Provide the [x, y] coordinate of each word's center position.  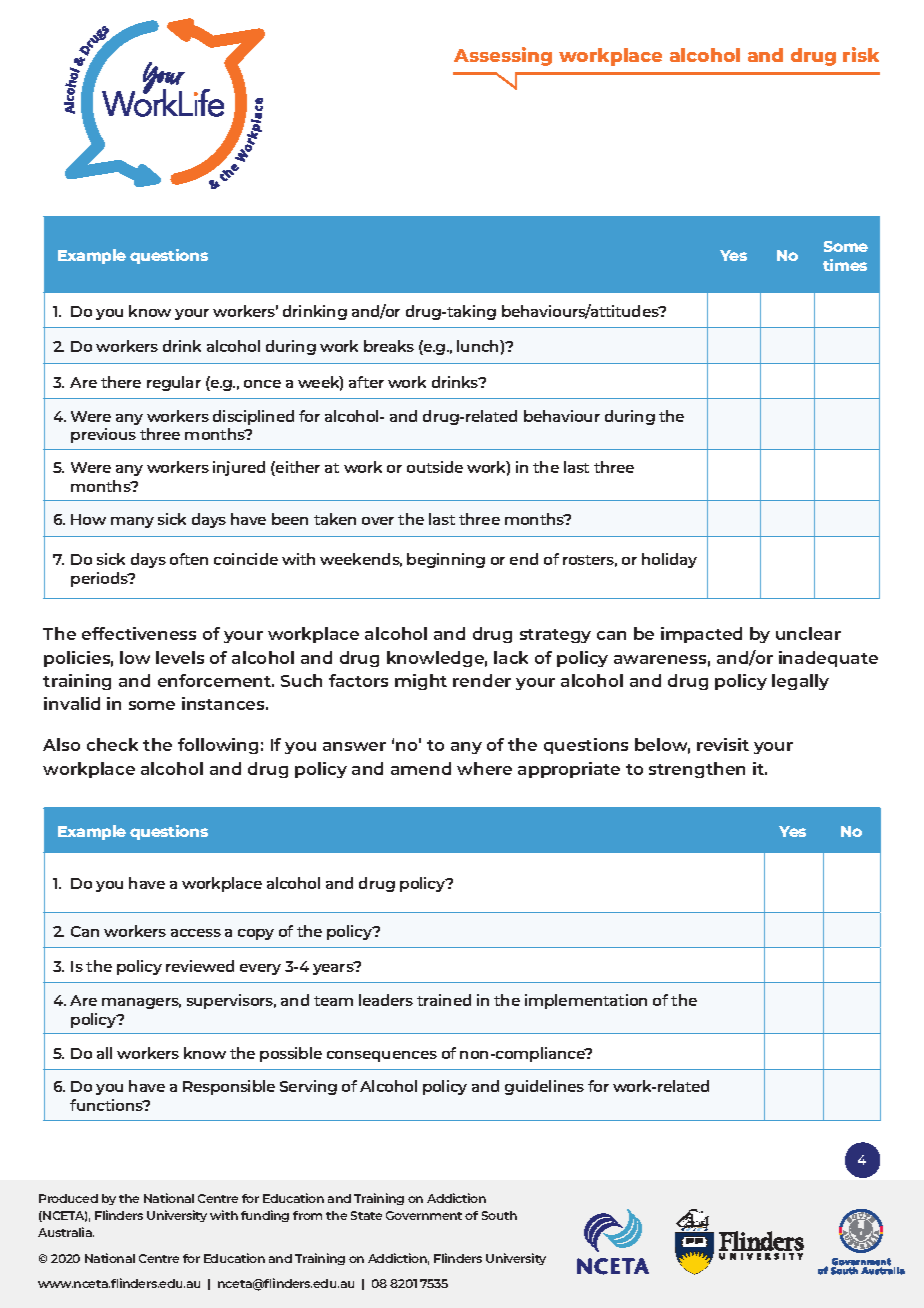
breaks [389, 346]
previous [103, 435]
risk [861, 54]
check [112, 744]
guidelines [544, 1087]
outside [435, 467]
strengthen [697, 770]
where [484, 768]
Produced [68, 1198]
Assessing [503, 56]
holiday [669, 560]
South [499, 1215]
